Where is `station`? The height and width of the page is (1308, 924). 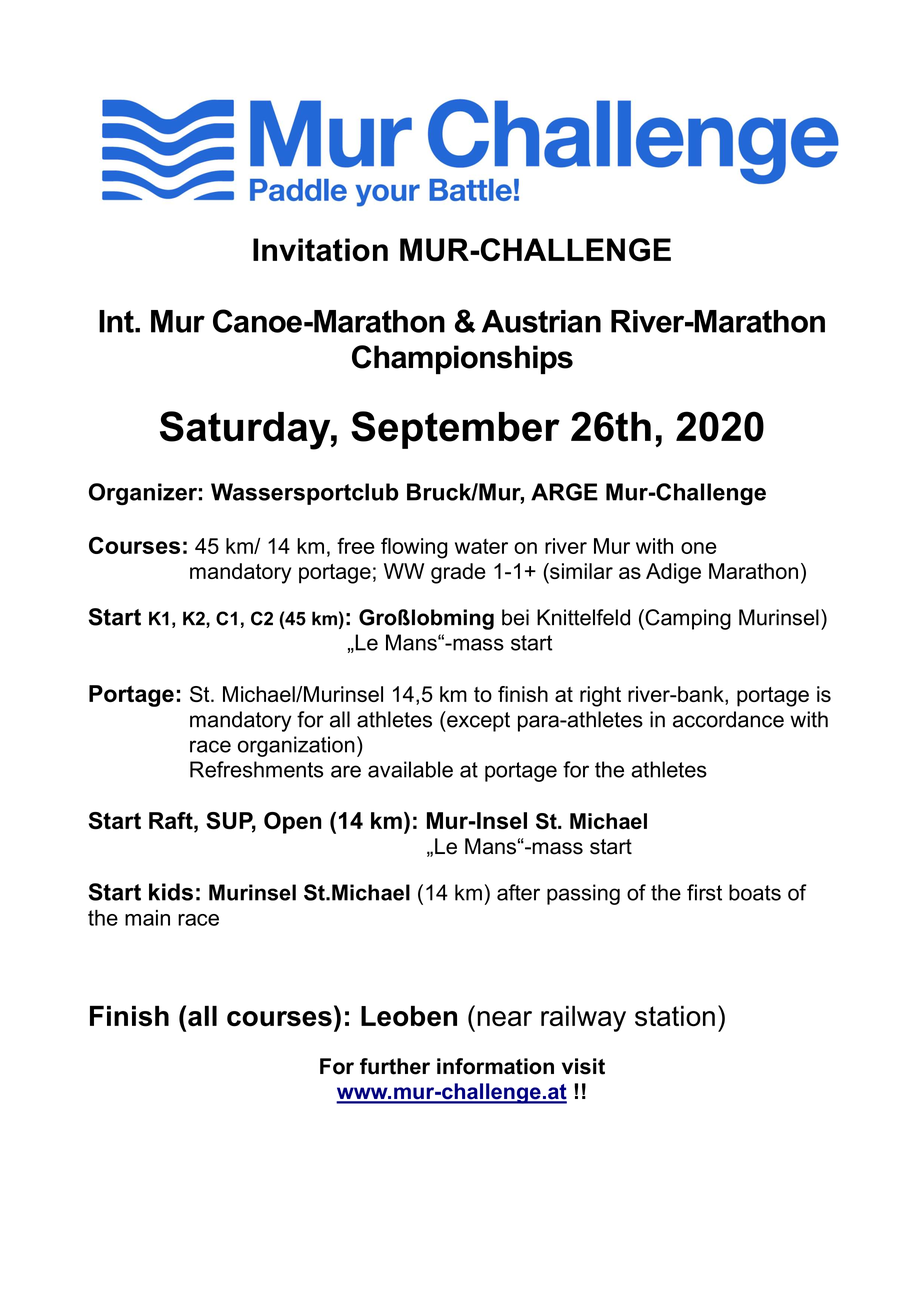
station is located at coordinates (675, 1016).
